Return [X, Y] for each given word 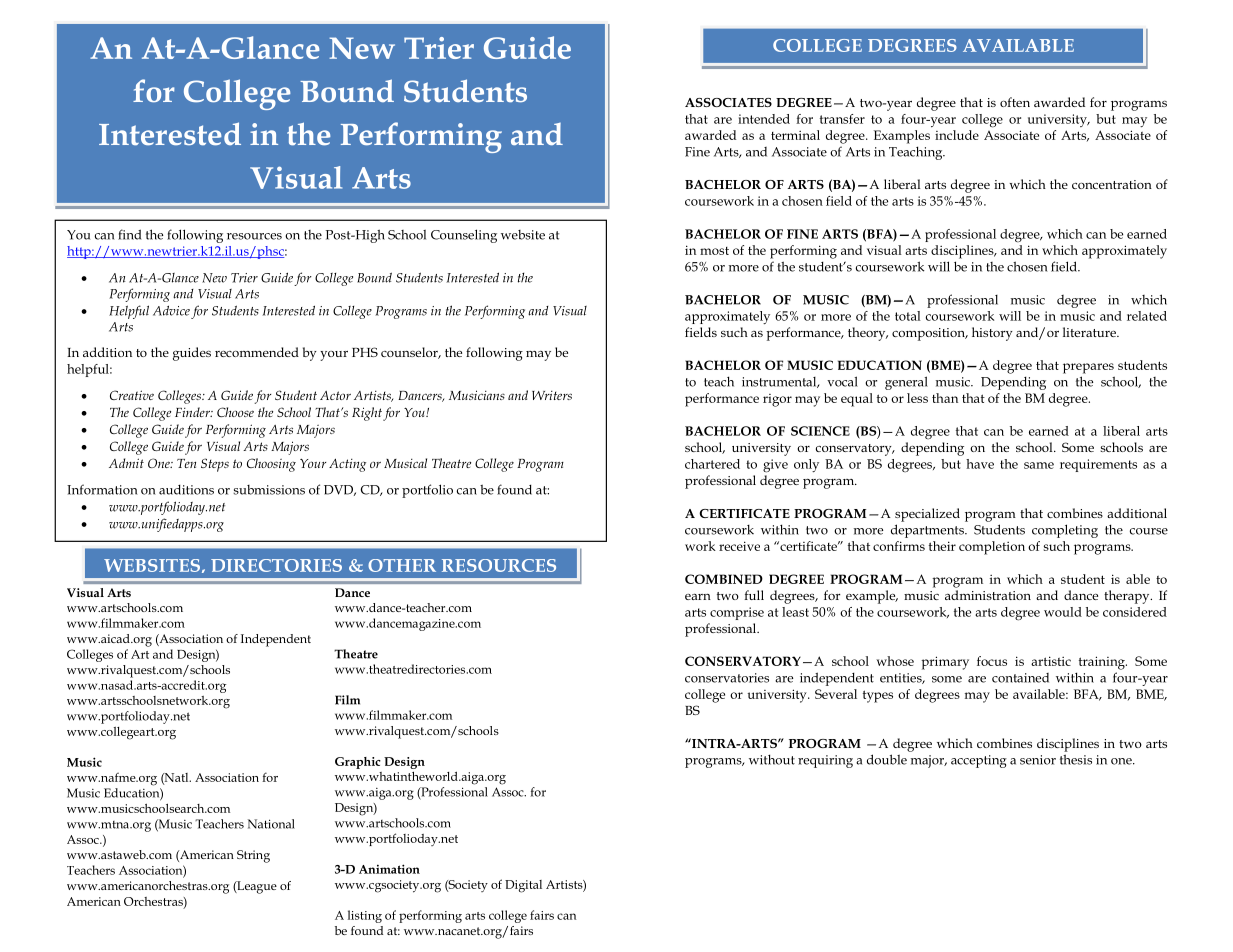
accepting [979, 761]
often [1015, 102]
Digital [523, 886]
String [253, 856]
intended [764, 119]
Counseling [464, 236]
